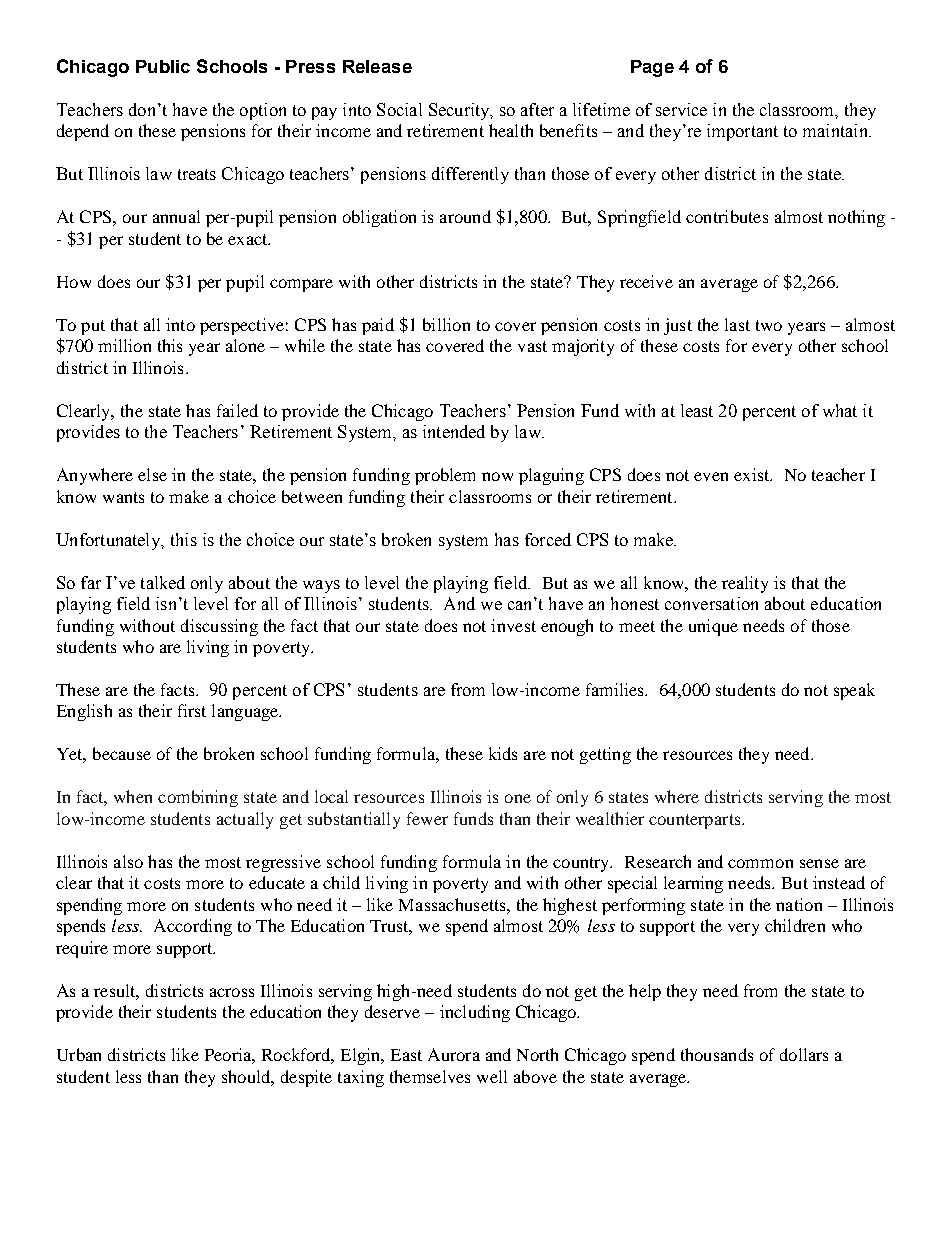  What do you see at coordinates (445, 476) in the screenshot?
I see `problem` at bounding box center [445, 476].
